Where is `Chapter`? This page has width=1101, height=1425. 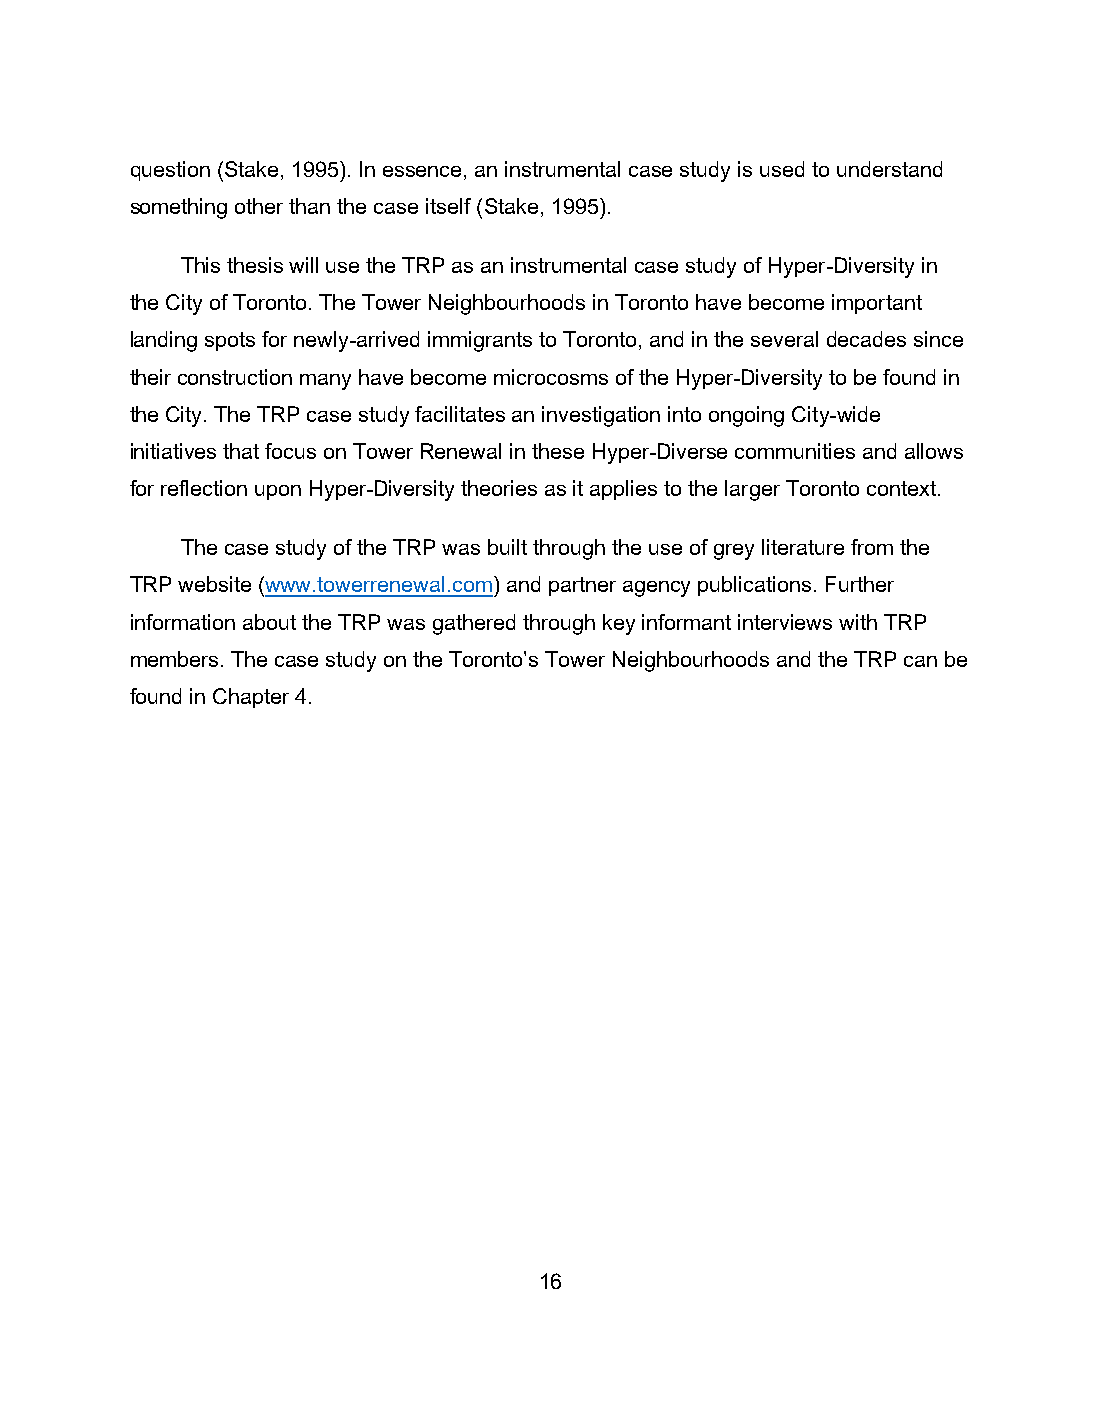
Chapter is located at coordinates (251, 698).
